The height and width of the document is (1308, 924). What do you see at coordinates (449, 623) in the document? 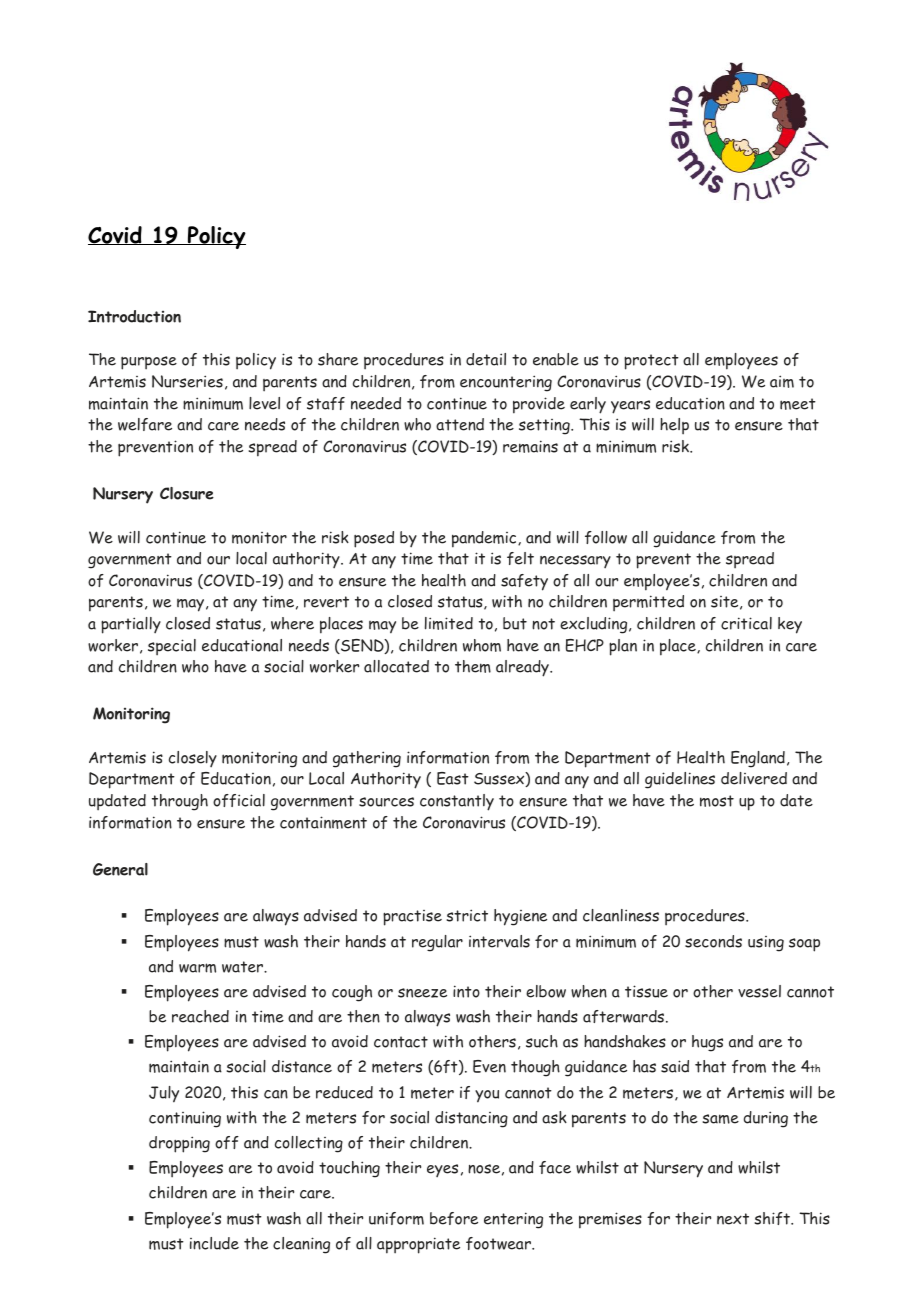
I see `limited` at bounding box center [449, 623].
